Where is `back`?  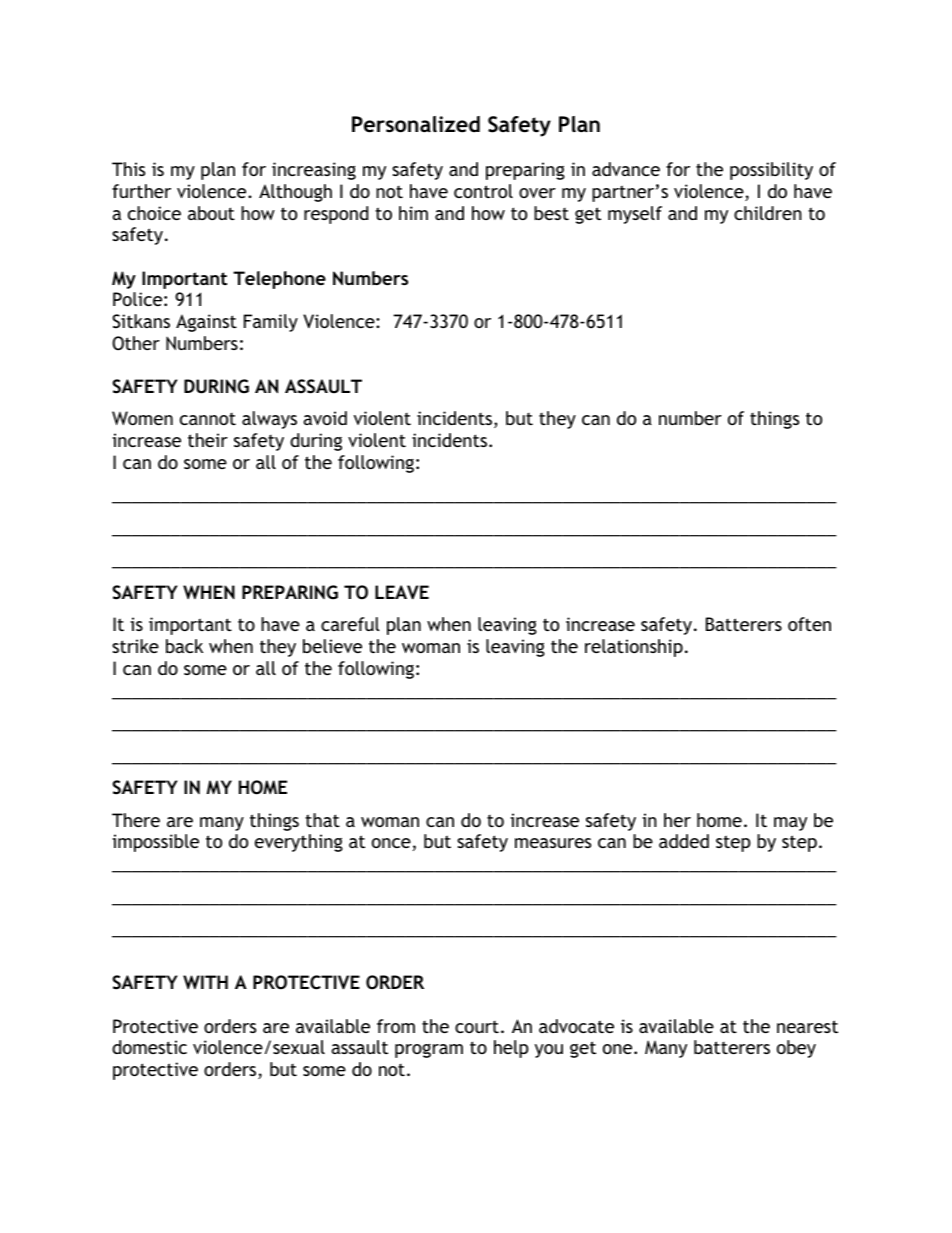
back is located at coordinates (184, 646).
